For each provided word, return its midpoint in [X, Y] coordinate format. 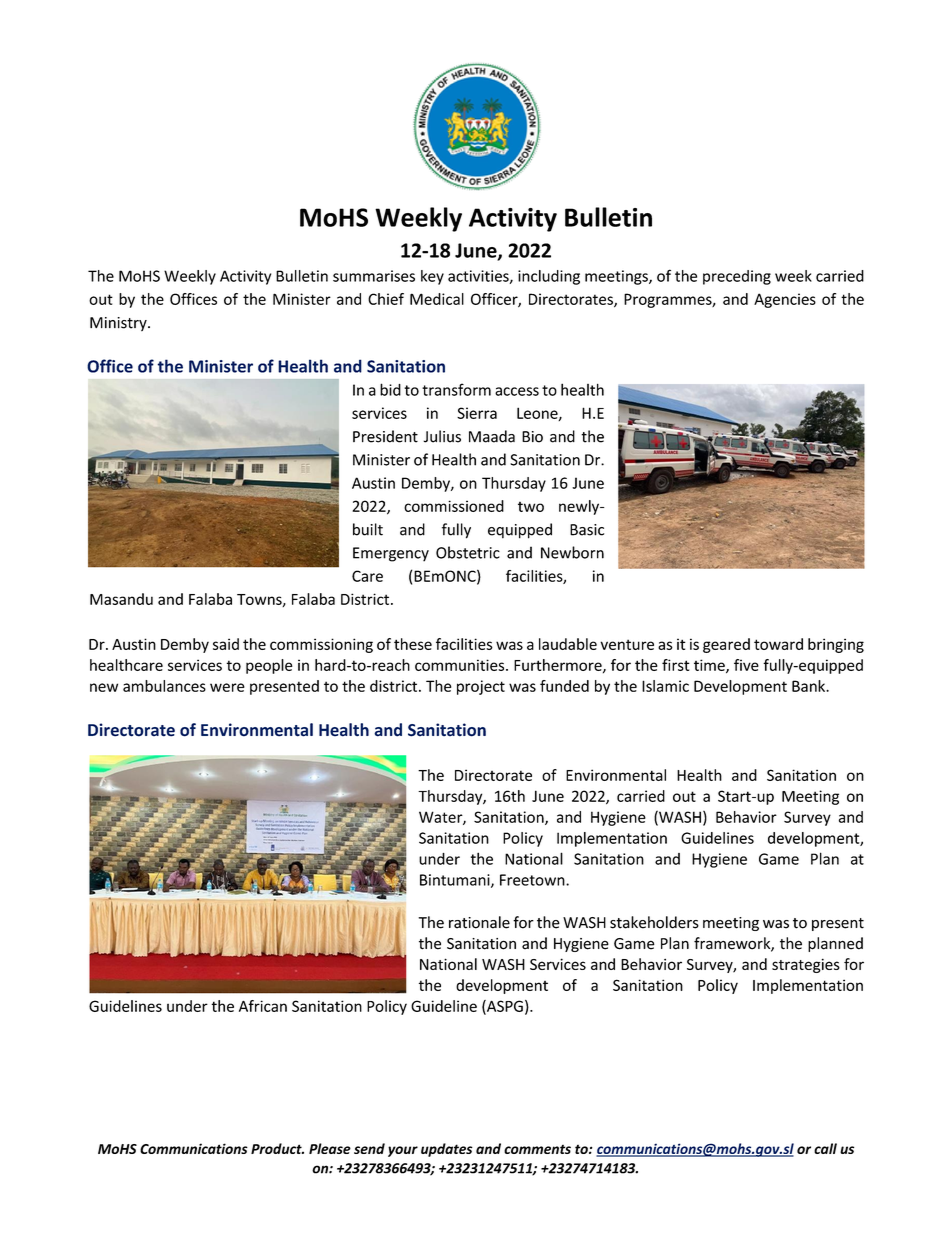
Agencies [785, 300]
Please [330, 1148]
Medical [437, 299]
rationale [479, 922]
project [481, 687]
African [263, 1006]
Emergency [391, 554]
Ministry [119, 324]
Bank [810, 686]
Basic [587, 530]
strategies [806, 965]
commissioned [454, 506]
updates [447, 1150]
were [227, 687]
